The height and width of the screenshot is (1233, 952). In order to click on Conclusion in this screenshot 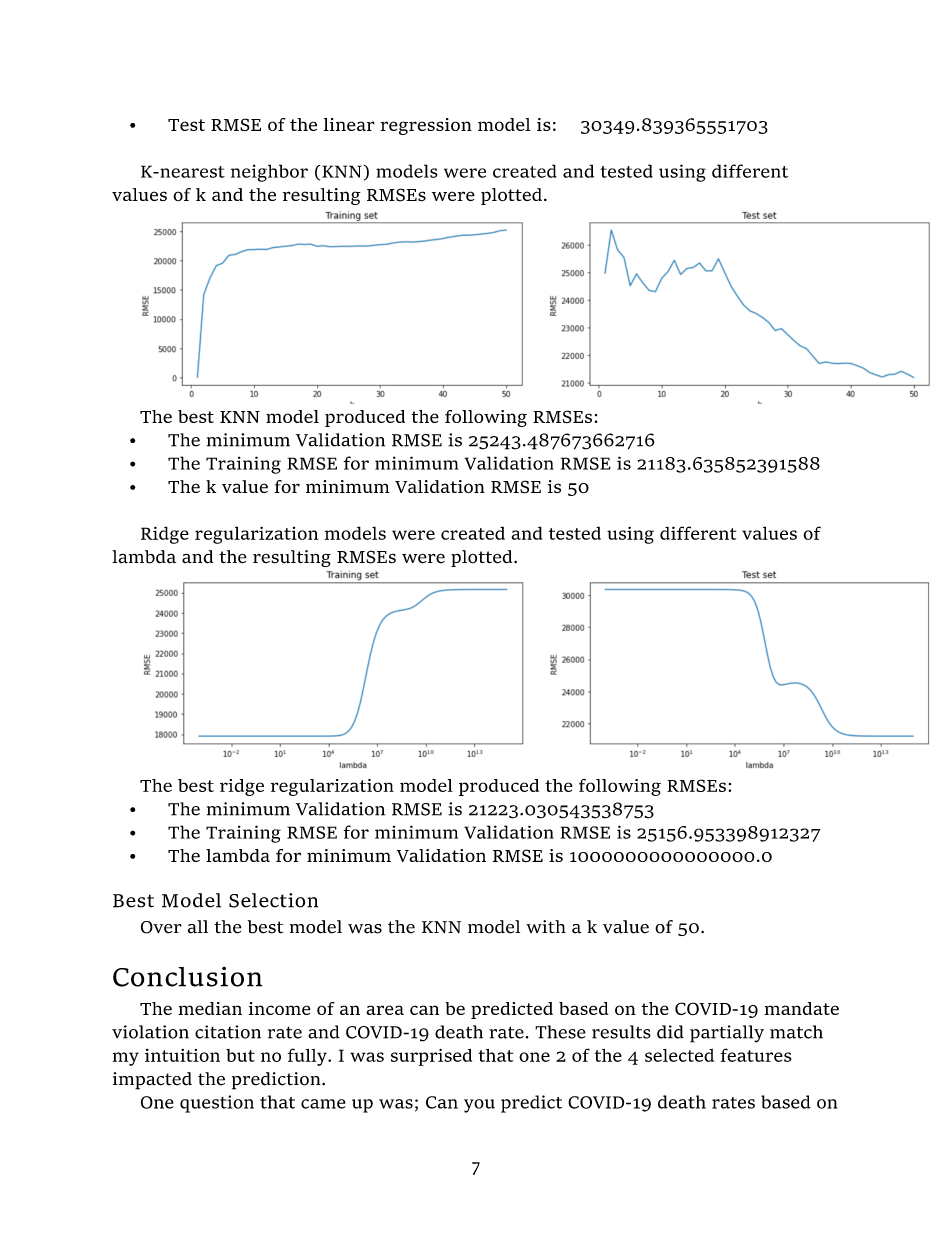, I will do `click(187, 977)`.
